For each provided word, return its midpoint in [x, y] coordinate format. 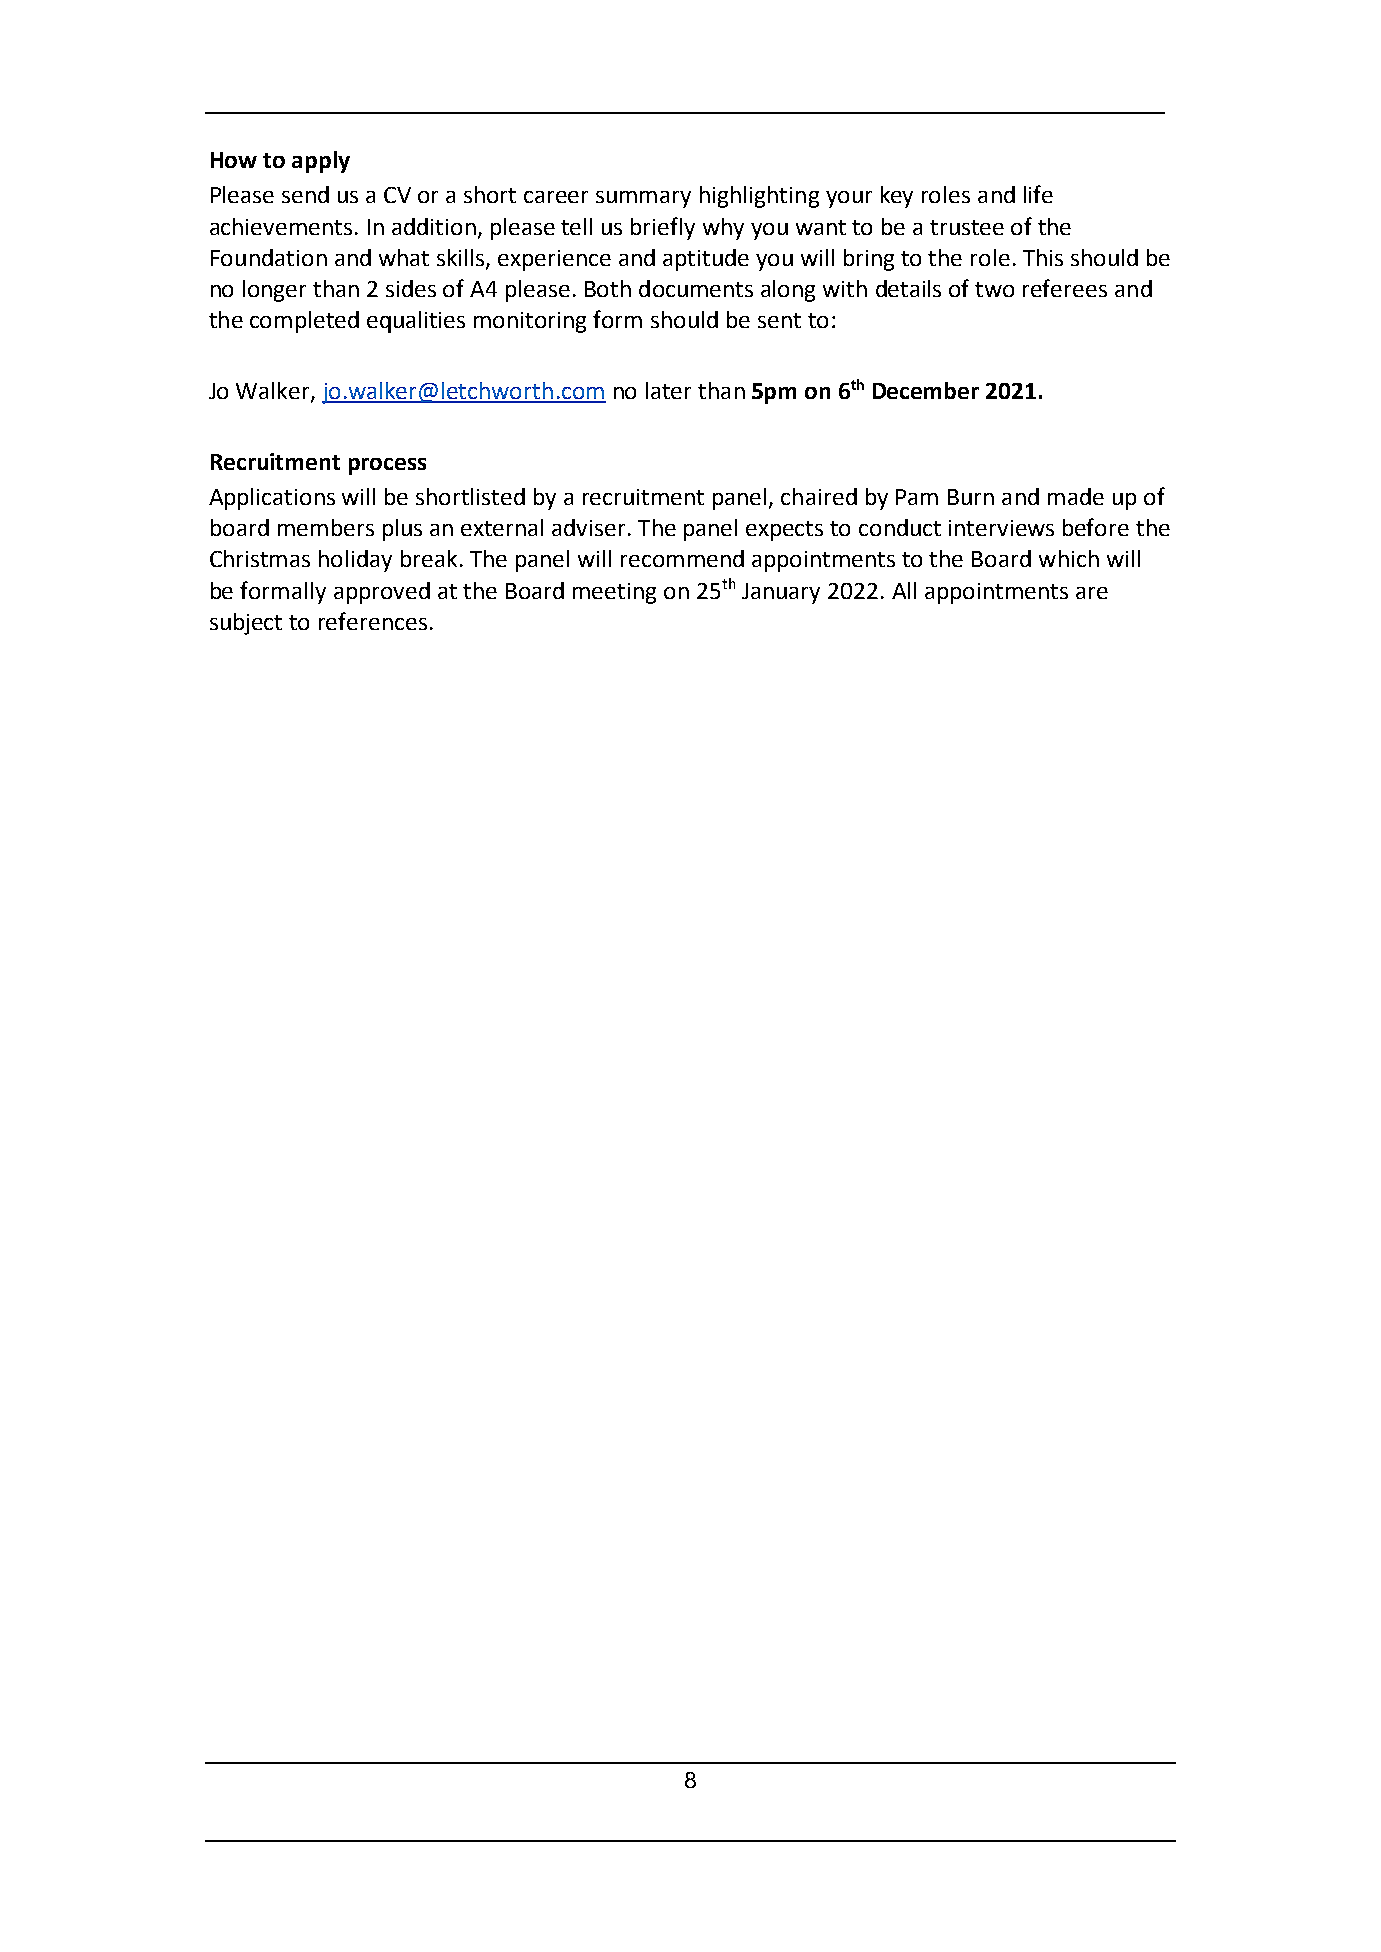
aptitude [706, 260]
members [326, 527]
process [387, 466]
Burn [971, 497]
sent [779, 320]
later [668, 390]
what [404, 257]
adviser [588, 527]
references [373, 621]
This [1043, 257]
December [926, 390]
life [1038, 194]
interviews [1001, 528]
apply [321, 162]
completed [304, 322]
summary [643, 199]
